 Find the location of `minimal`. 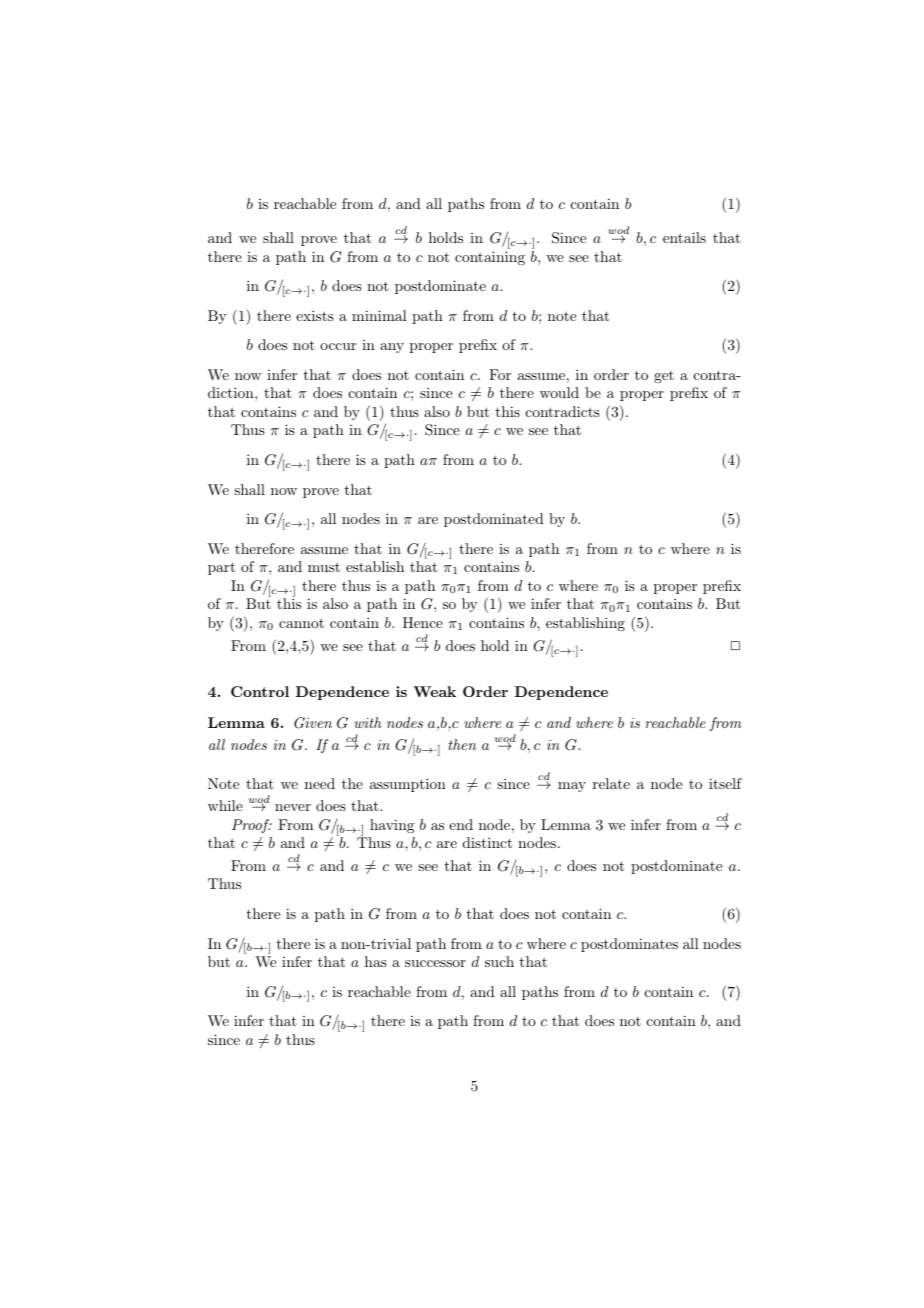

minimal is located at coordinates (379, 315).
